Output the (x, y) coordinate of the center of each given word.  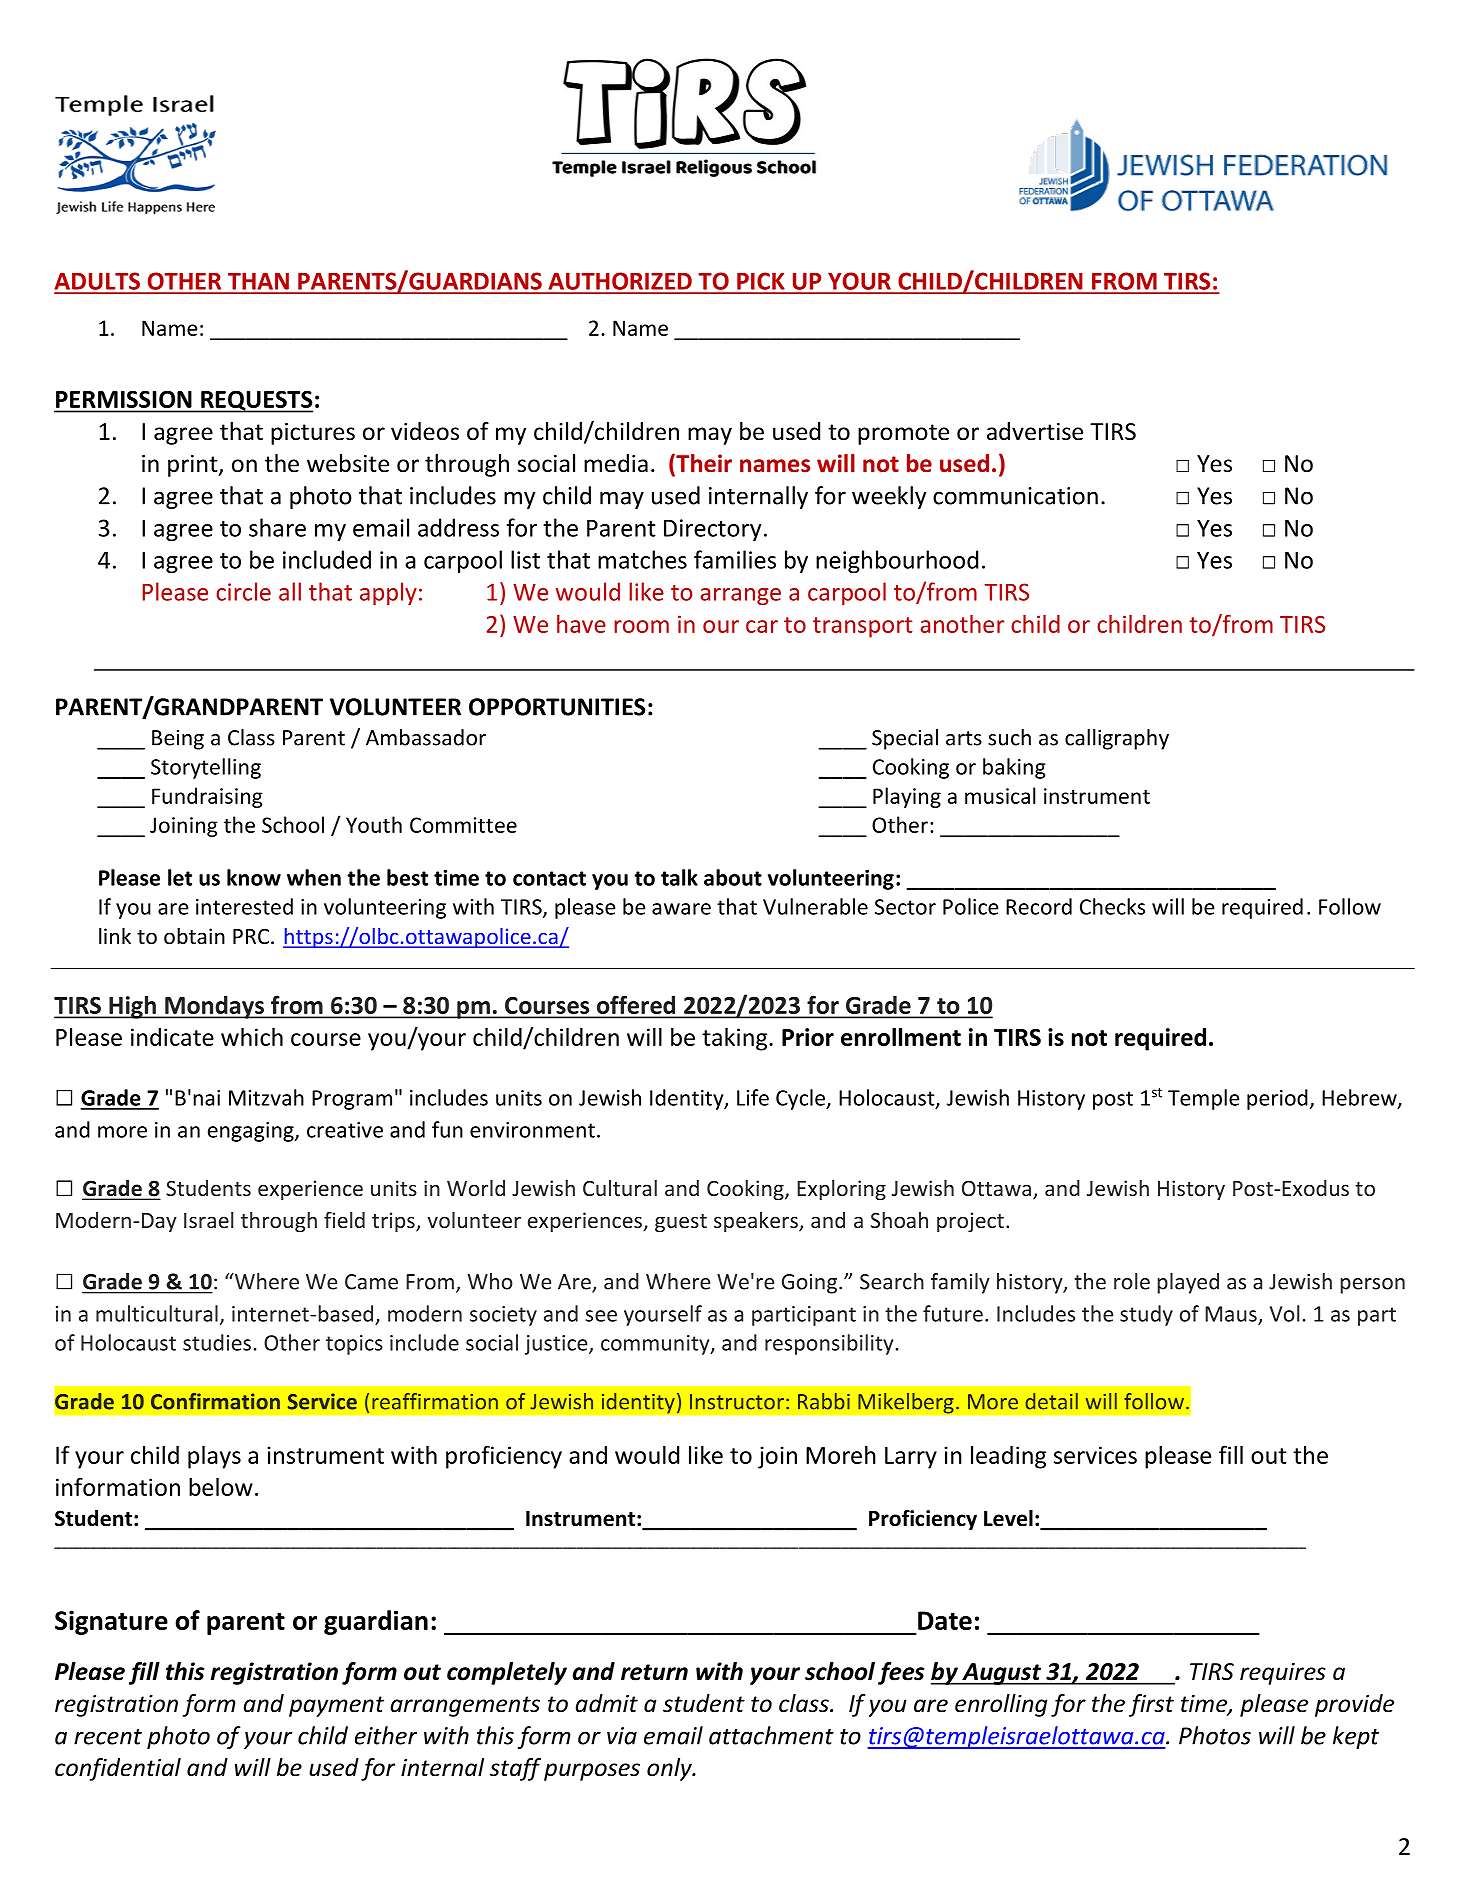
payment (336, 1706)
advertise (1035, 431)
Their (703, 464)
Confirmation (215, 1401)
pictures (313, 434)
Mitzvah (266, 1097)
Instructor (737, 1402)
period (1277, 1099)
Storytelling (206, 768)
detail (1051, 1401)
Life (753, 1097)
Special (905, 739)
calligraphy (1117, 739)
